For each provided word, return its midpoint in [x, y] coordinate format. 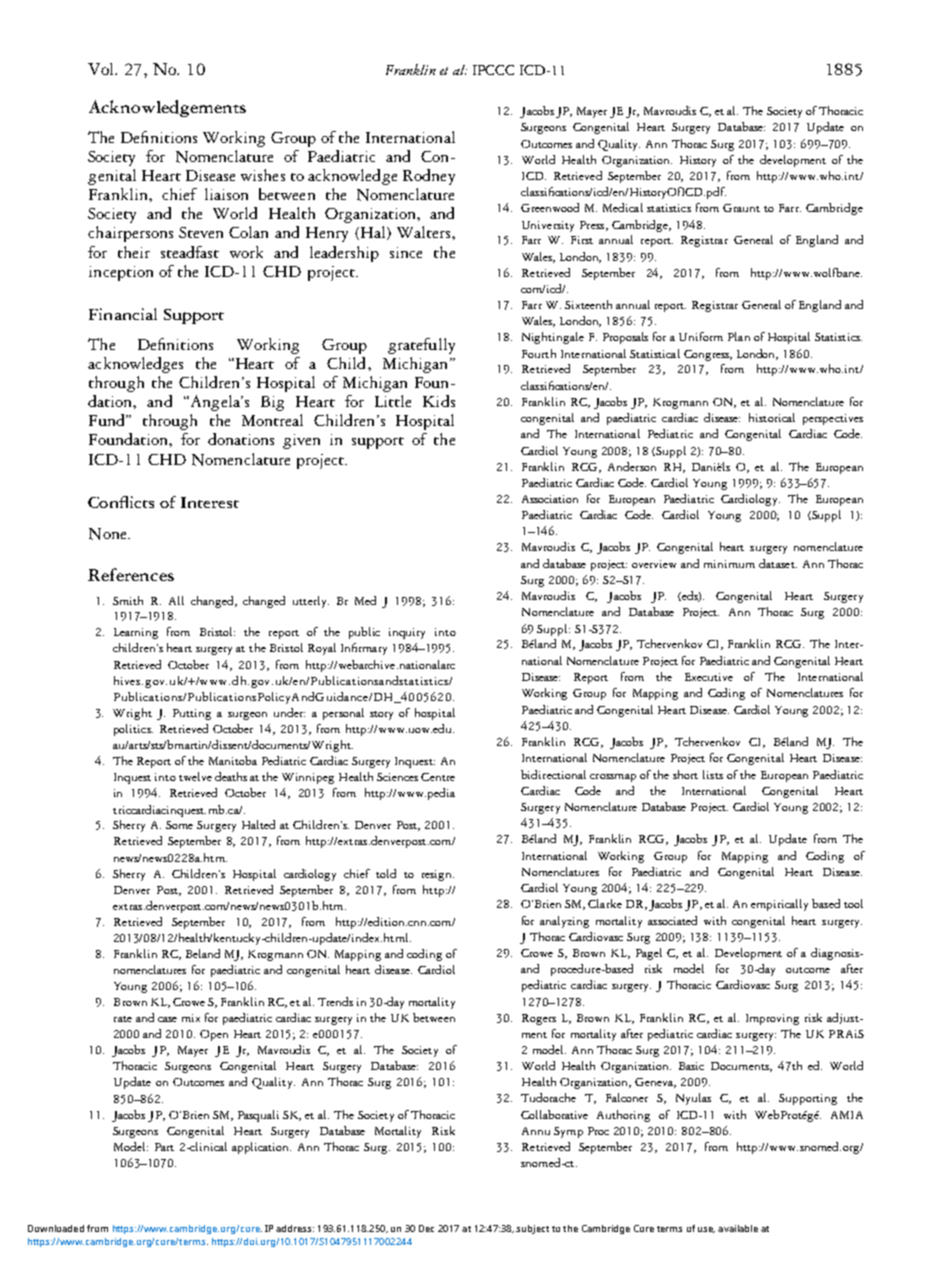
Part [164, 1147]
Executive [709, 677]
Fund [108, 420]
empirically [779, 905]
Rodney [429, 177]
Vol [102, 69]
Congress [708, 355]
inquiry [407, 633]
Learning [136, 633]
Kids [439, 401]
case [167, 1019]
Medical [623, 207]
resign [438, 875]
